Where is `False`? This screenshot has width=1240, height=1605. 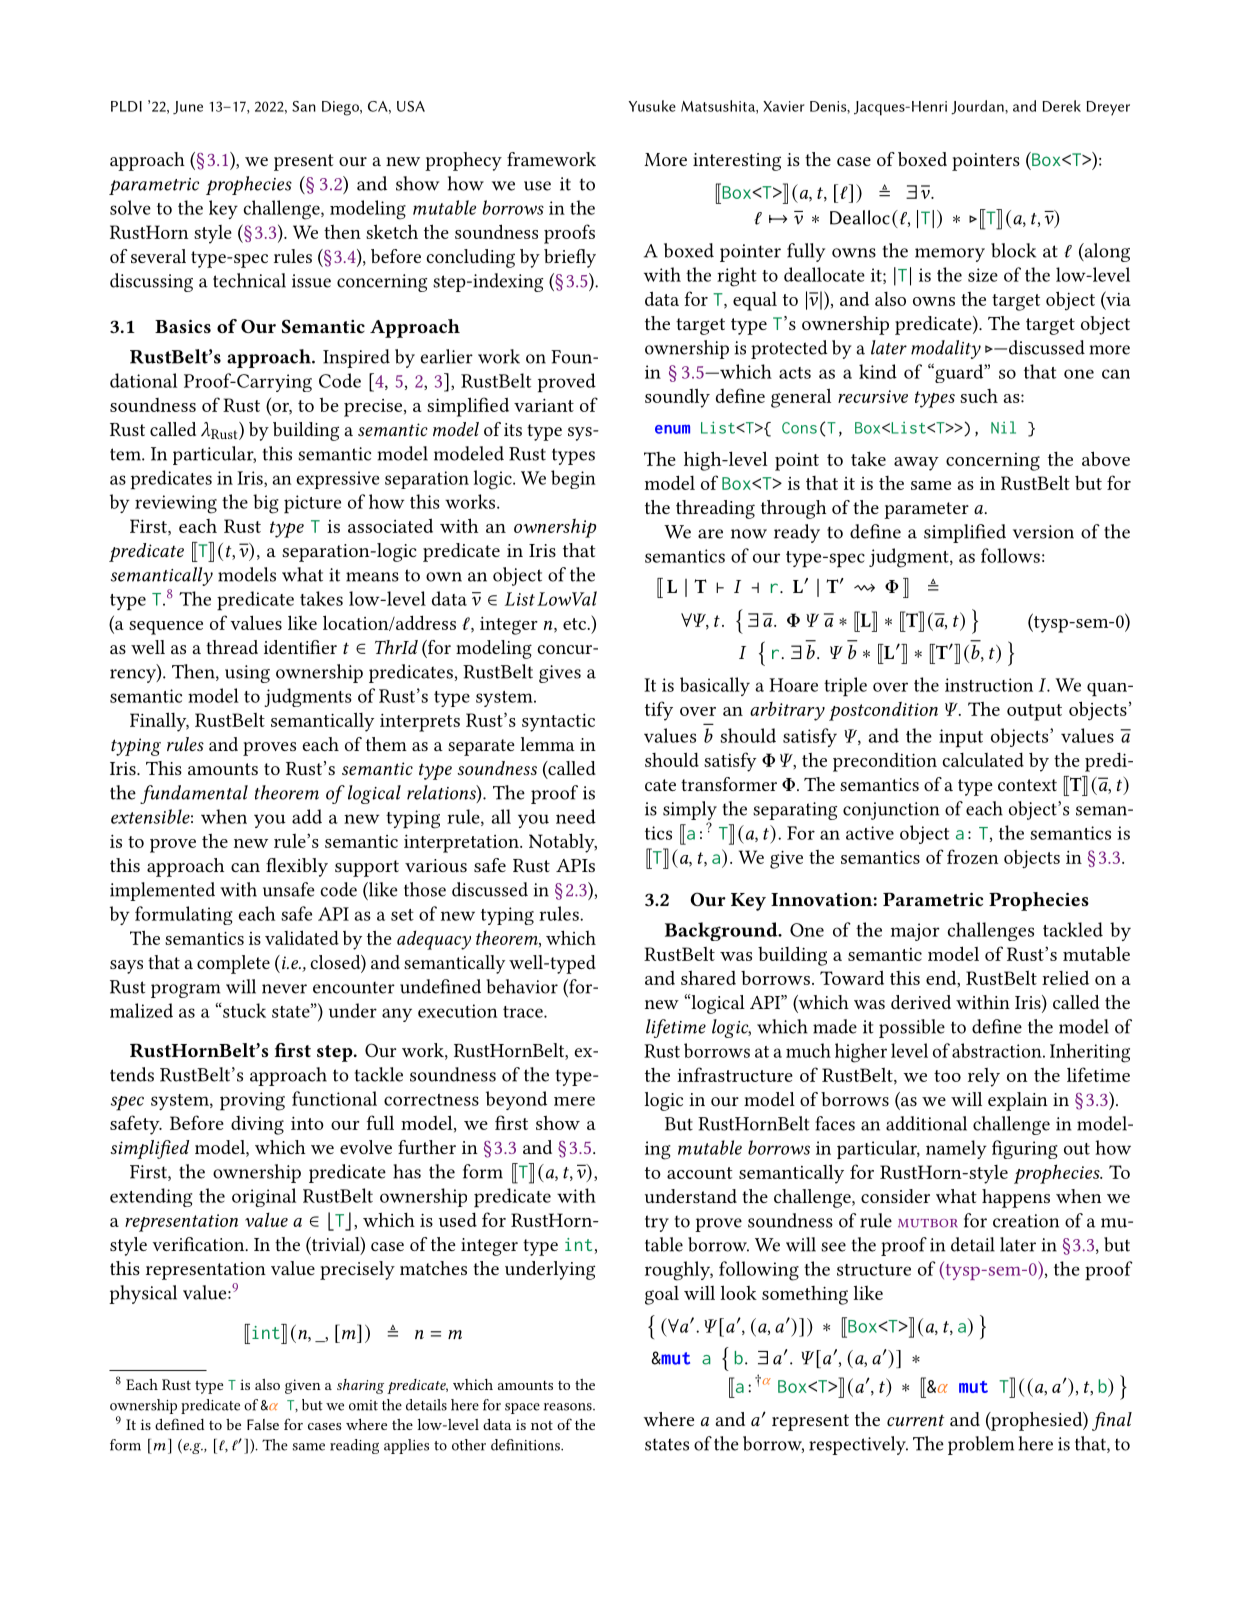
False is located at coordinates (263, 1424).
